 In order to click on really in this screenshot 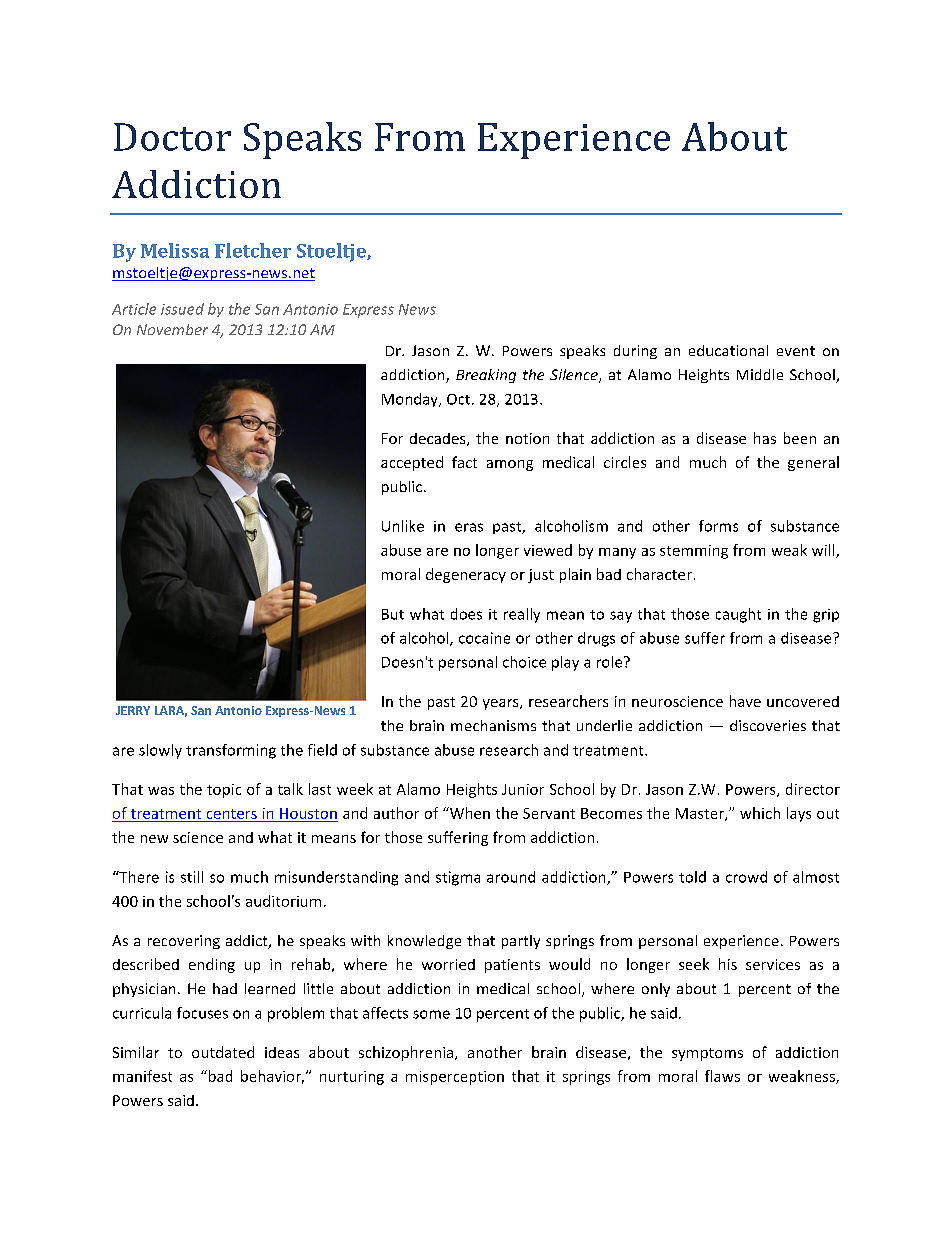, I will do `click(522, 615)`.
